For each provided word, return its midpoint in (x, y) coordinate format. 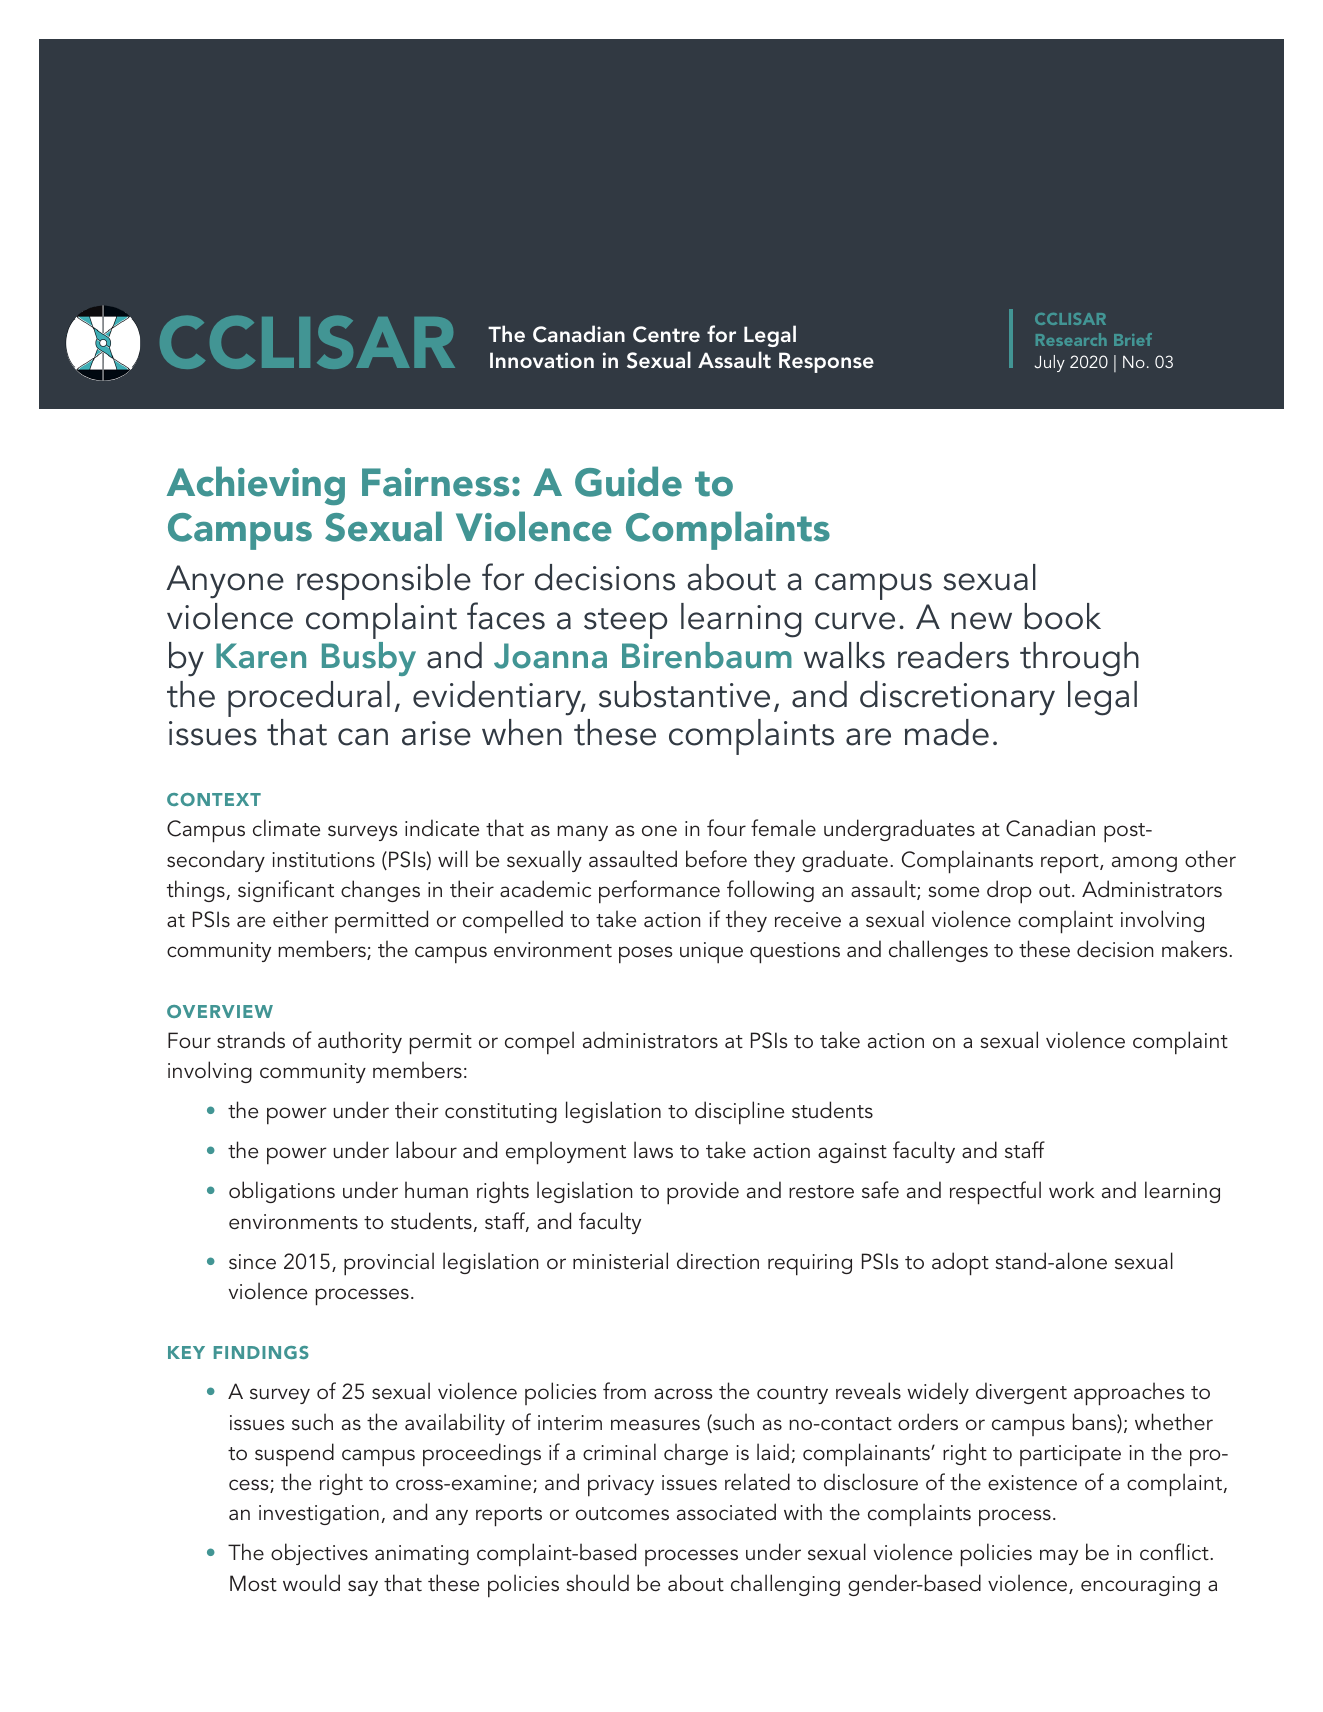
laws (653, 1149)
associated (726, 1512)
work (1072, 1189)
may (1059, 1557)
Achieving (256, 485)
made (947, 732)
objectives (319, 1554)
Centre (666, 334)
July (1049, 363)
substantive (684, 694)
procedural (309, 699)
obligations (282, 1192)
